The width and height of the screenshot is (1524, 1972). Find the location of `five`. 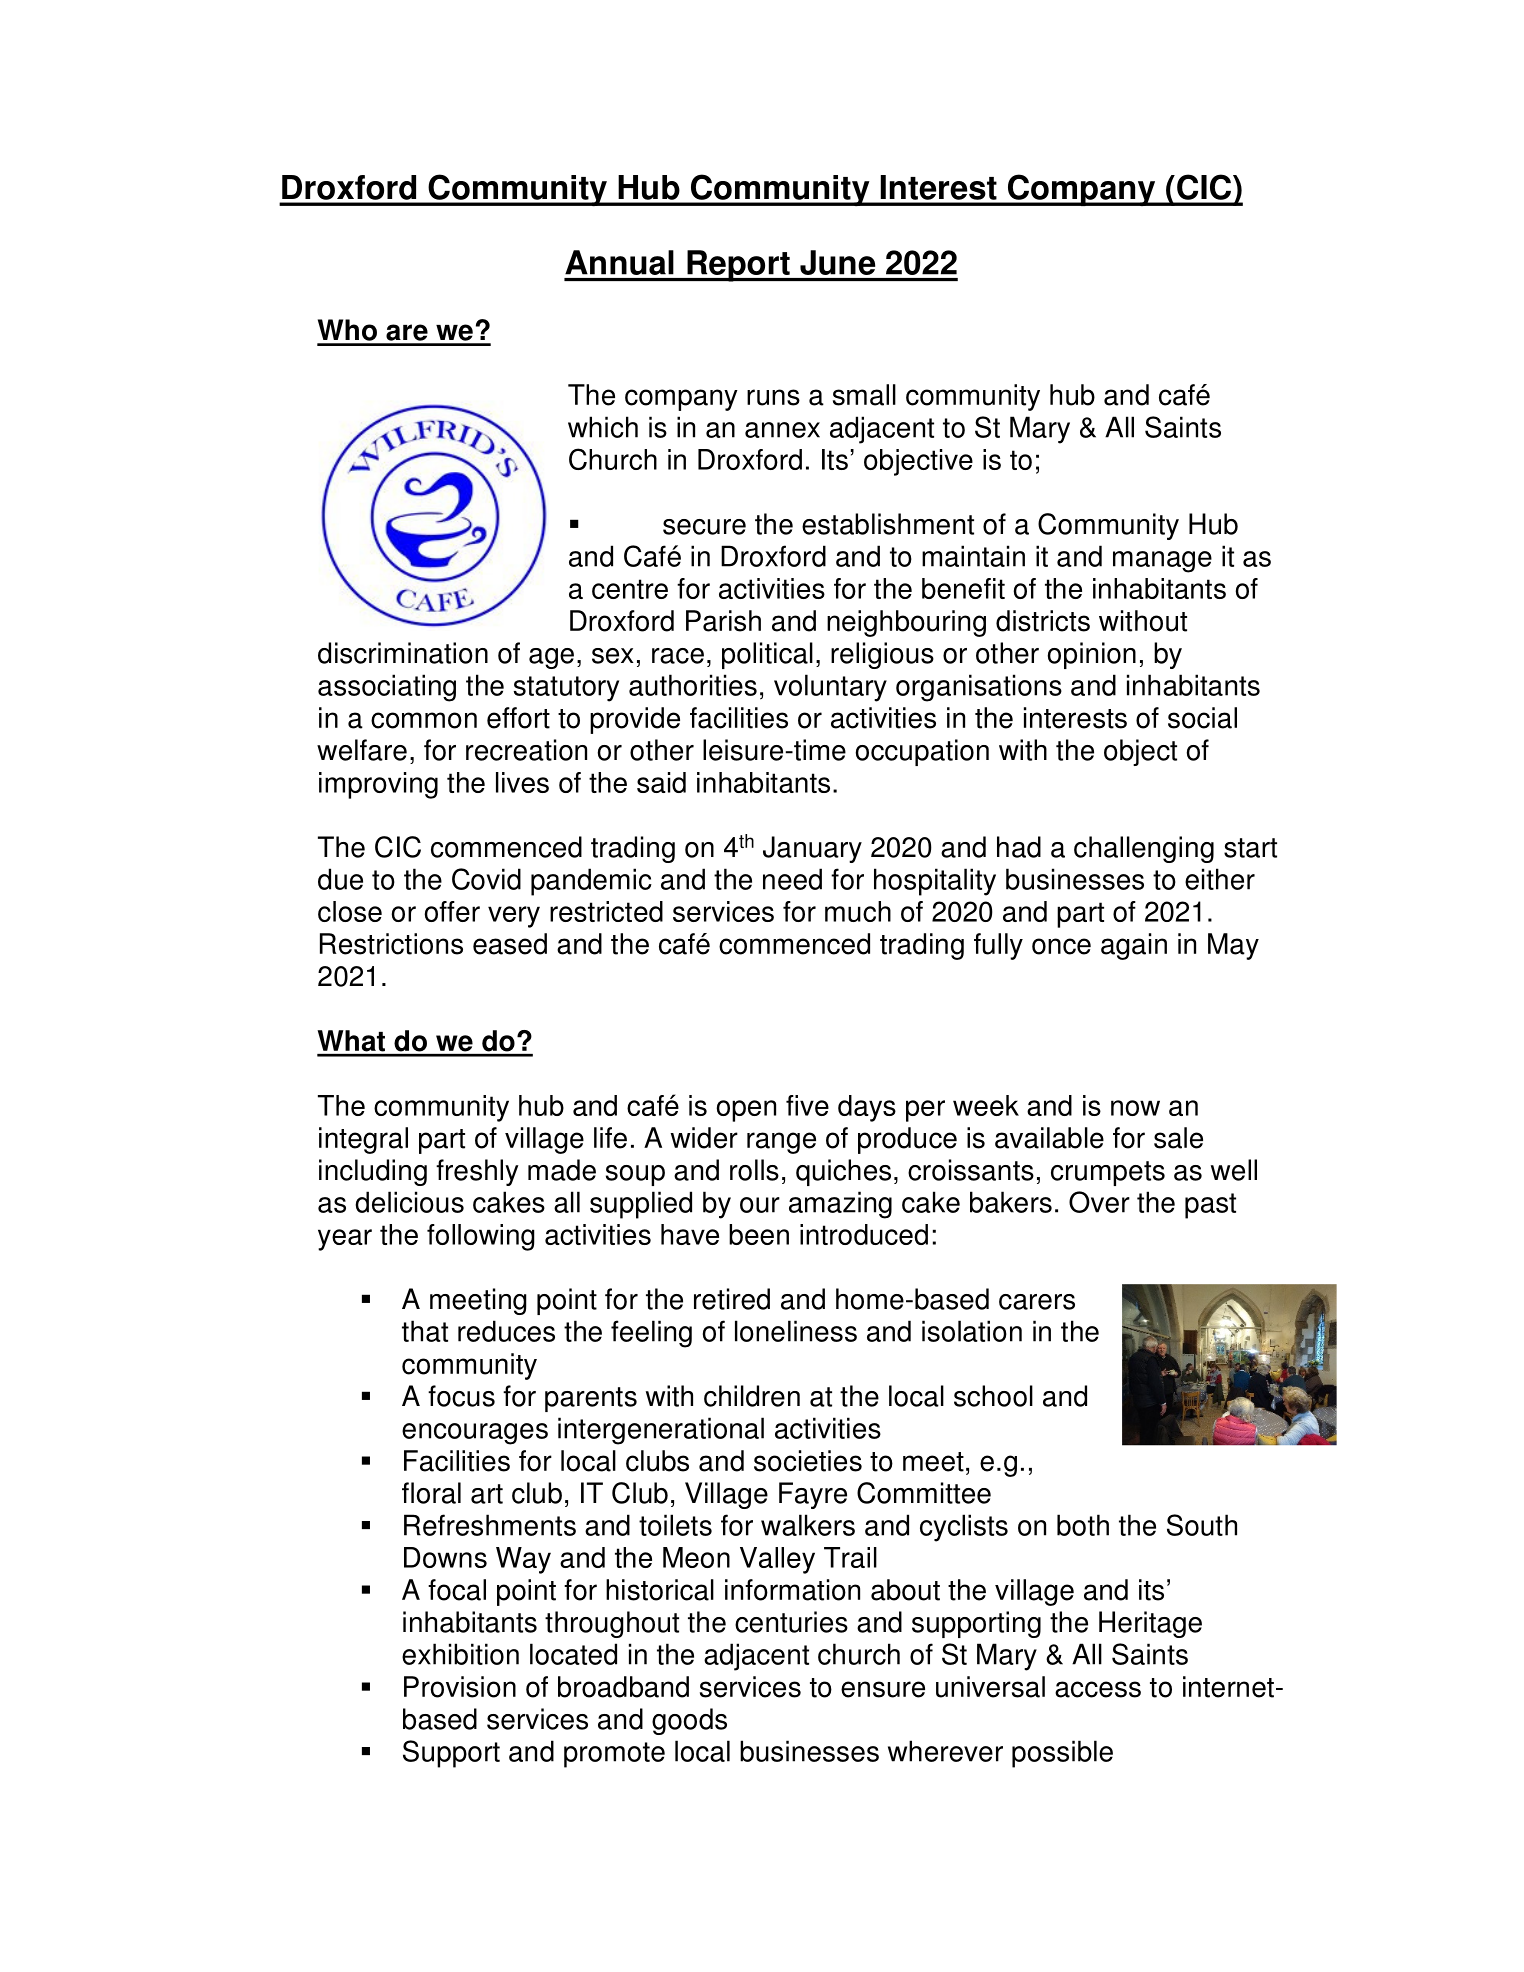

five is located at coordinates (807, 1105).
